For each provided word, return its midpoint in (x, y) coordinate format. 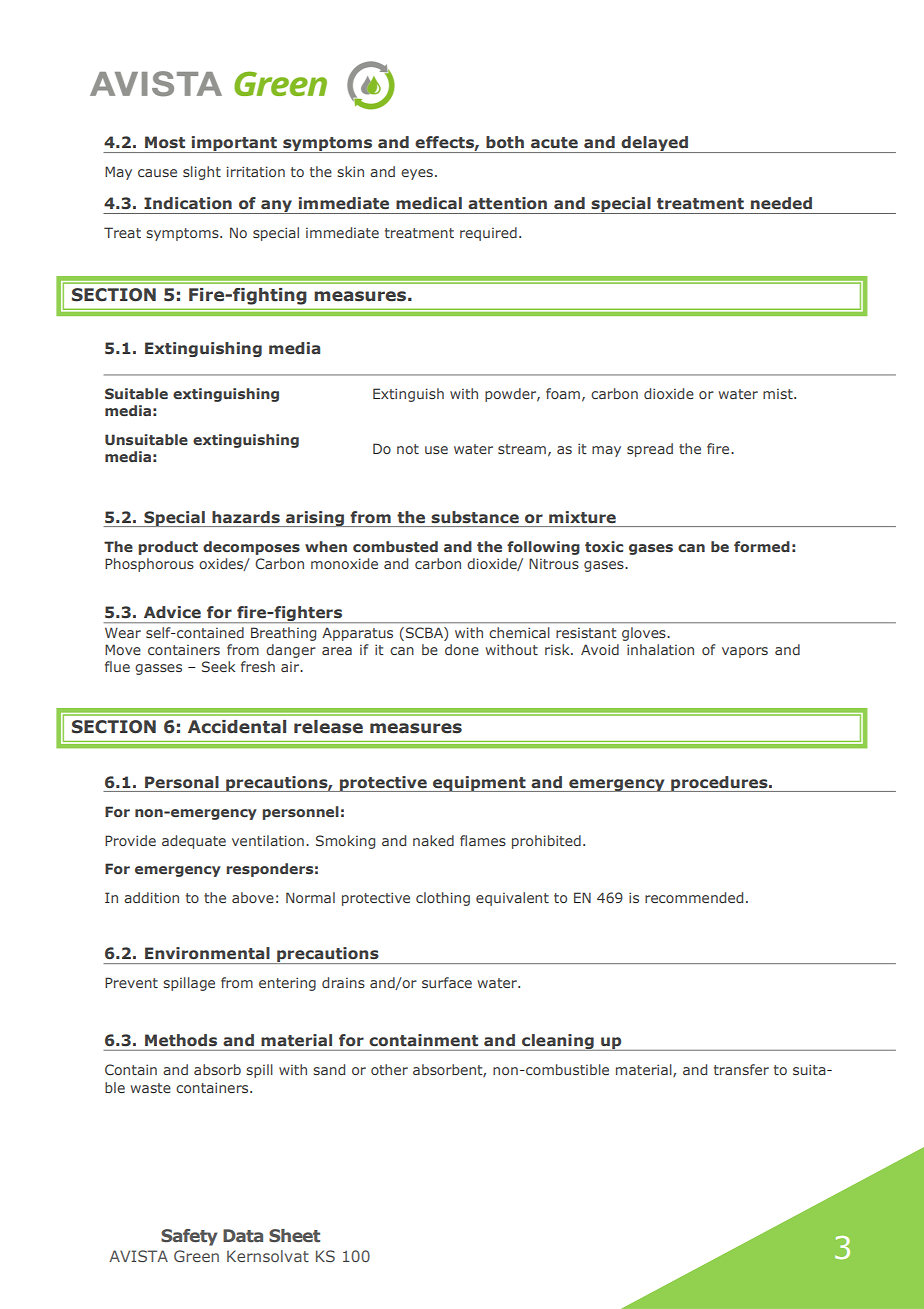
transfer (741, 1069)
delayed (655, 144)
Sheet (294, 1235)
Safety (189, 1237)
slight (202, 173)
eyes (417, 174)
